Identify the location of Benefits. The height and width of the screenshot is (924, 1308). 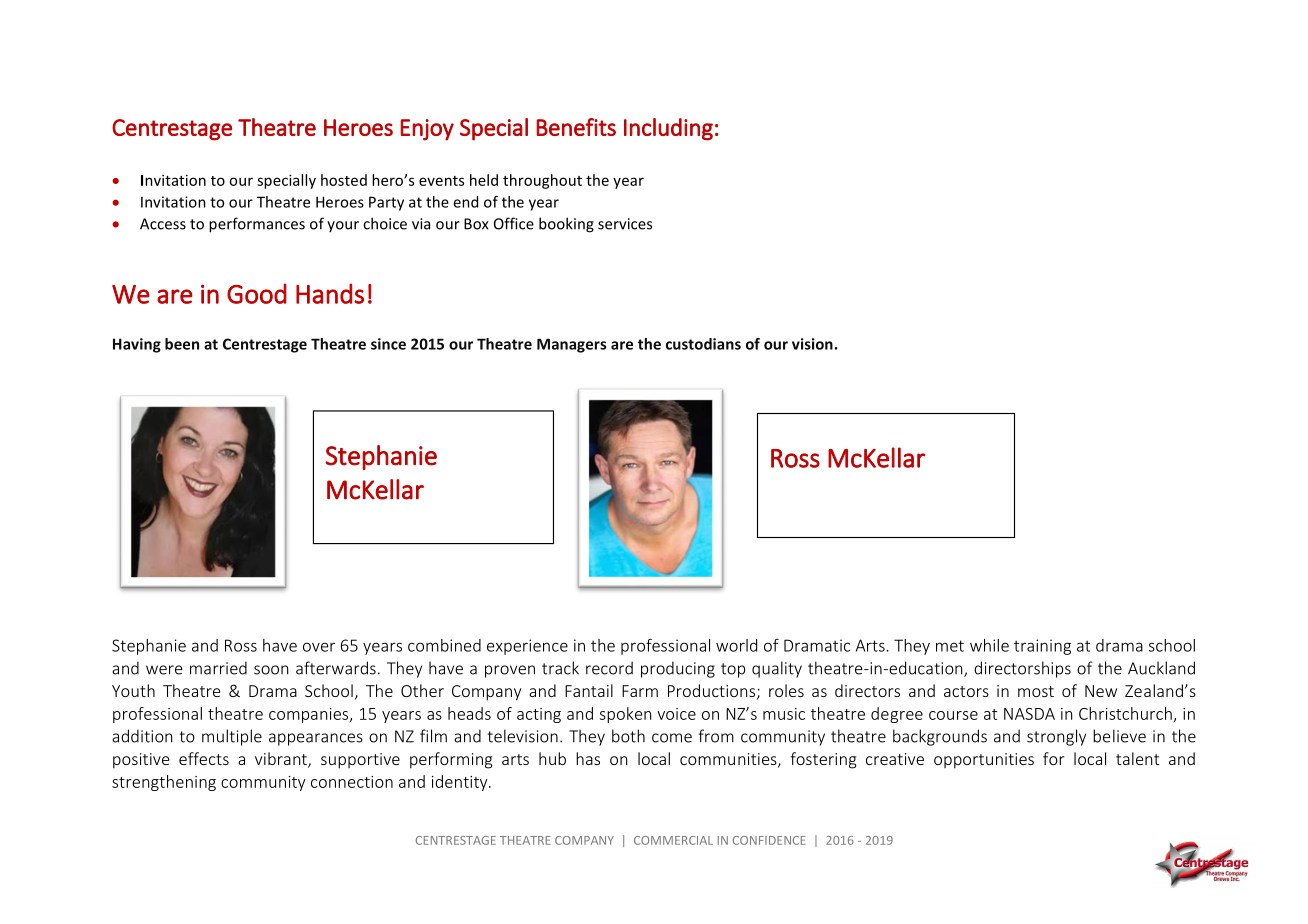
(576, 127).
